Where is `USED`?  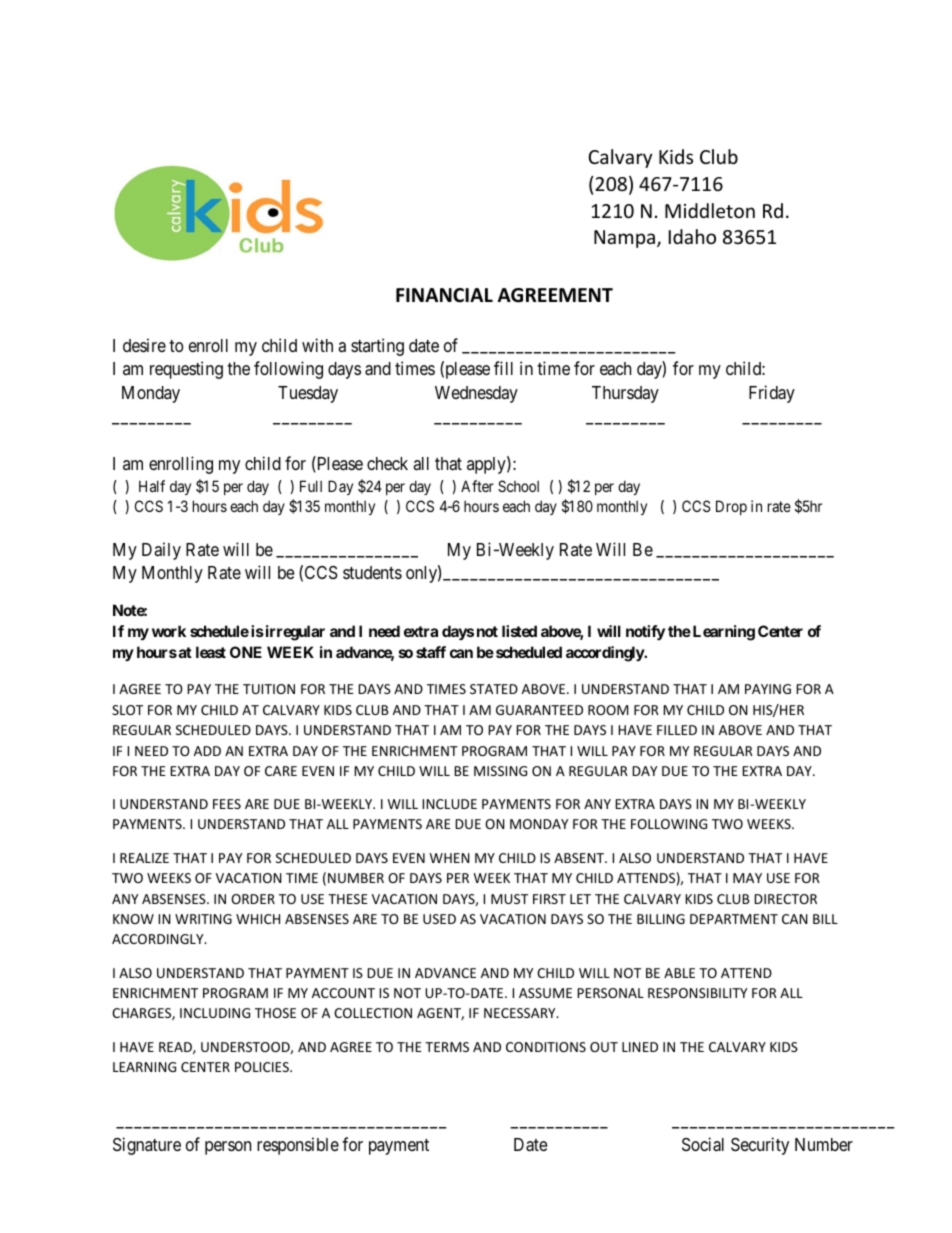 USED is located at coordinates (439, 919).
